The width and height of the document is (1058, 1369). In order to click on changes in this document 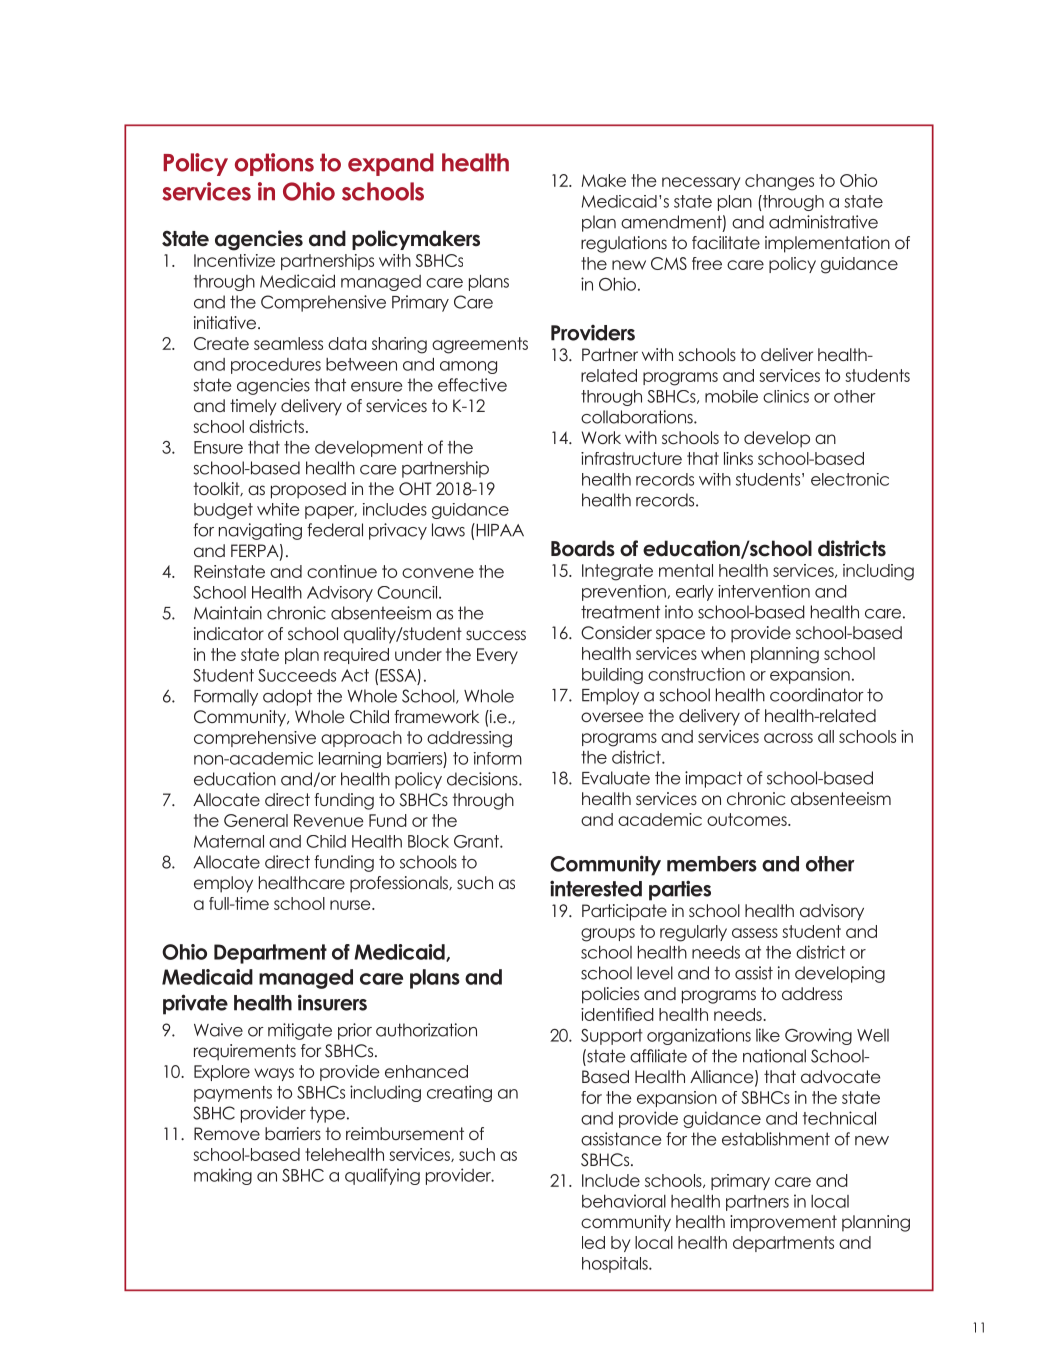, I will do `click(779, 182)`.
